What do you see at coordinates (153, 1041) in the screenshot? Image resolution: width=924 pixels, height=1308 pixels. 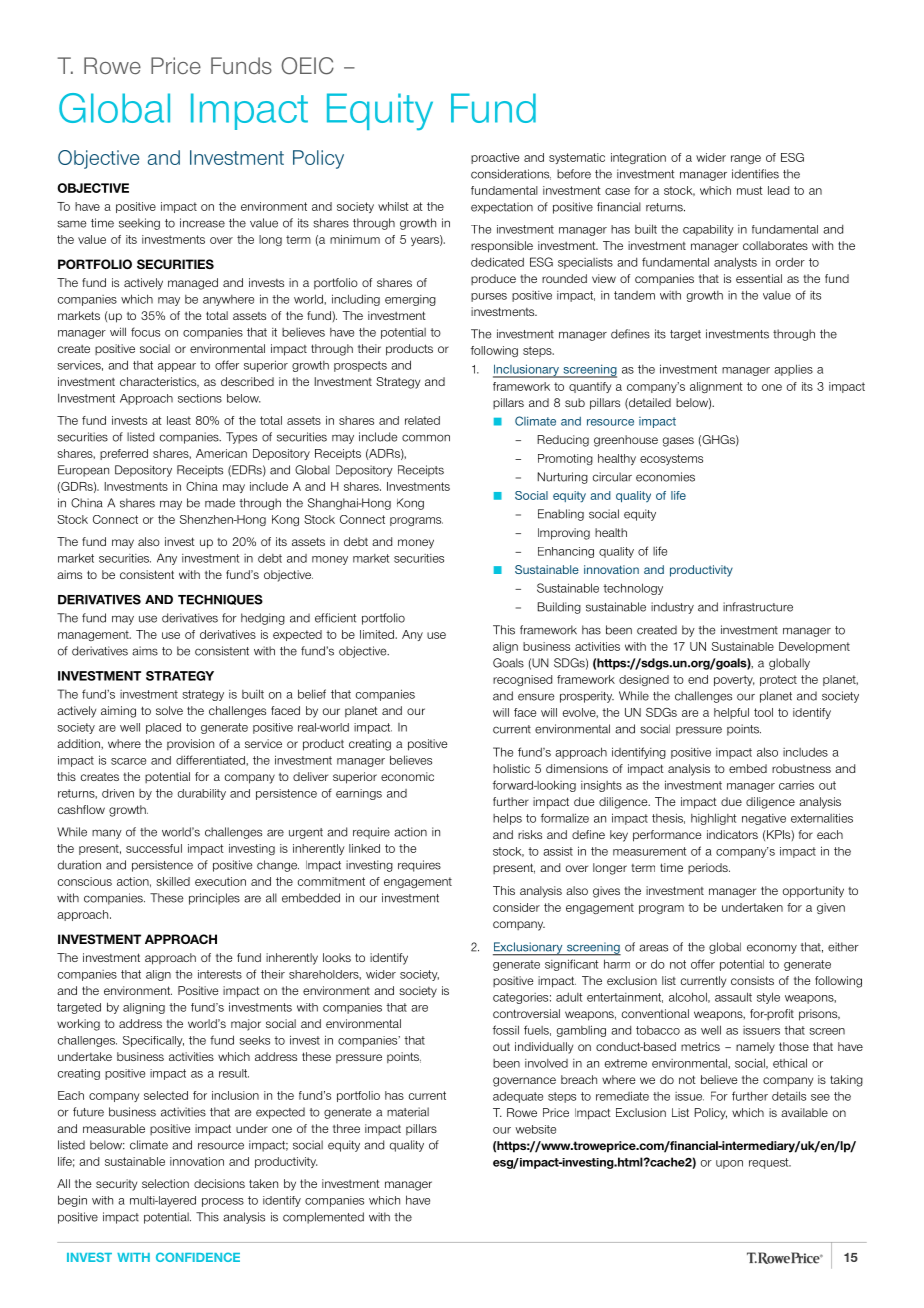 I see `Specifically` at bounding box center [153, 1041].
